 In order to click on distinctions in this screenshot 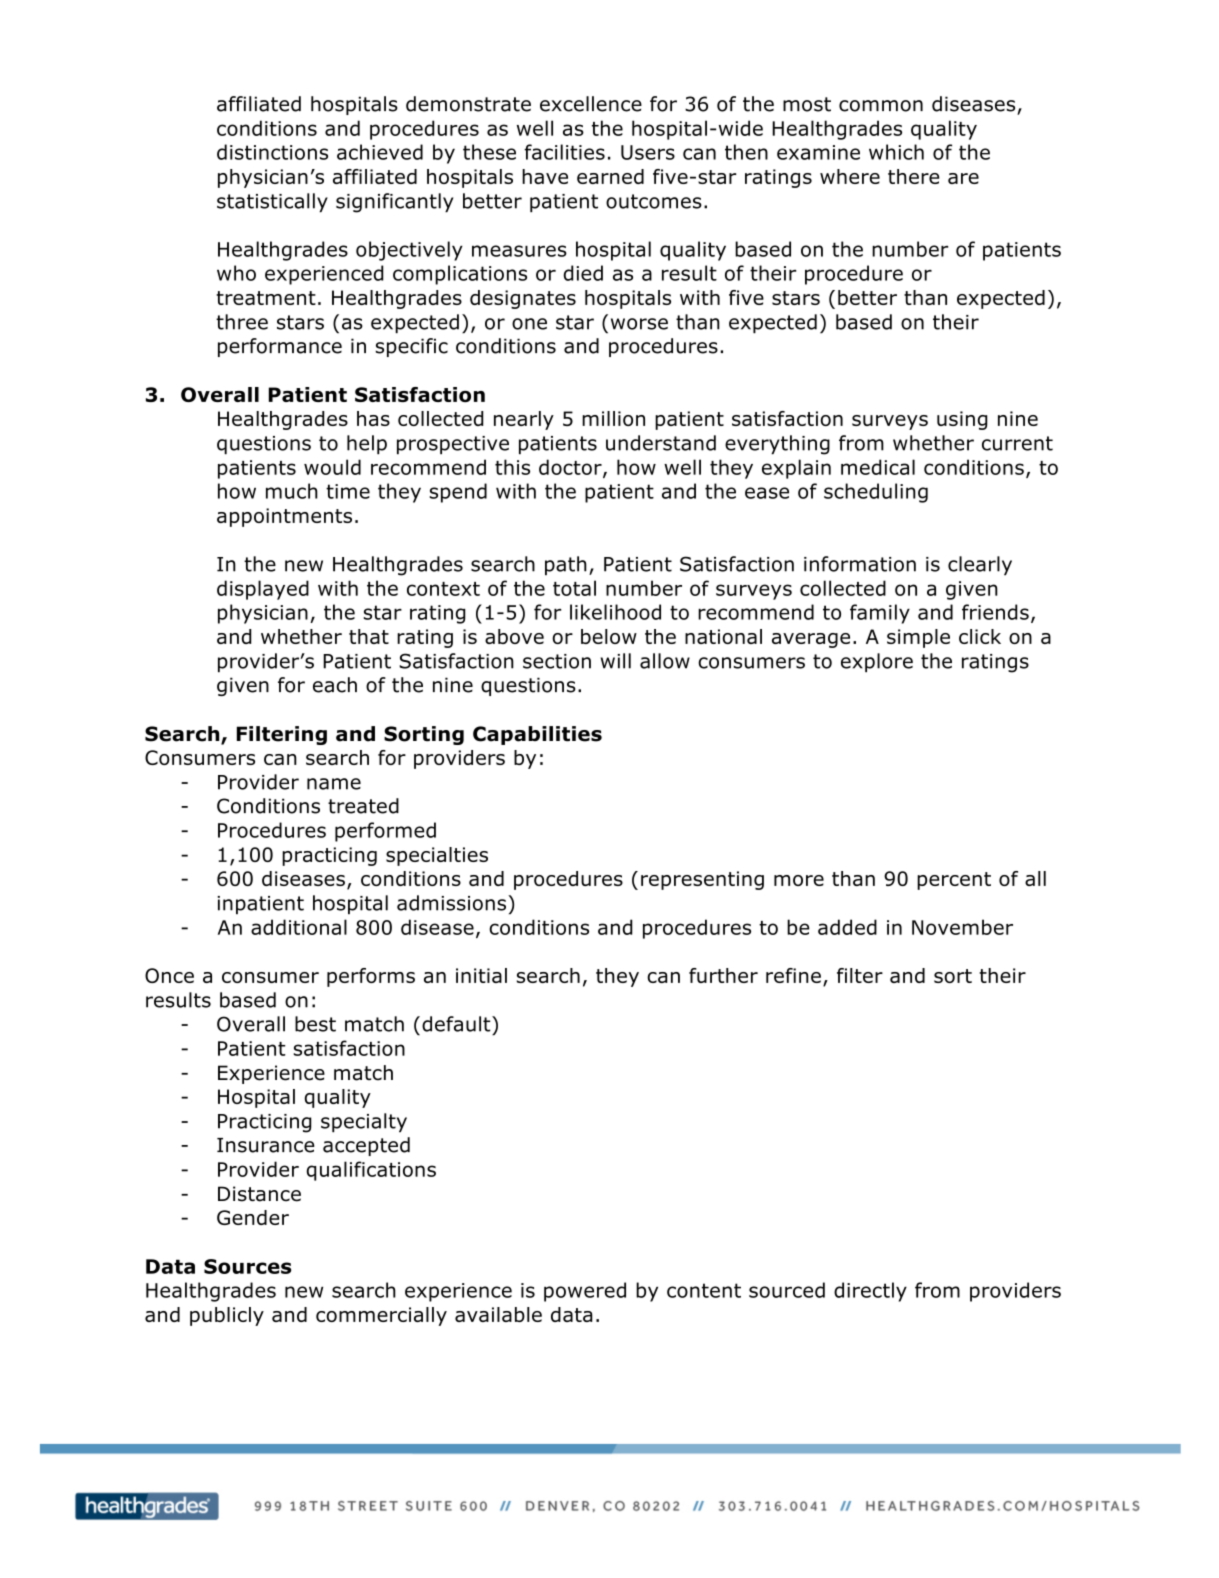, I will do `click(272, 152)`.
